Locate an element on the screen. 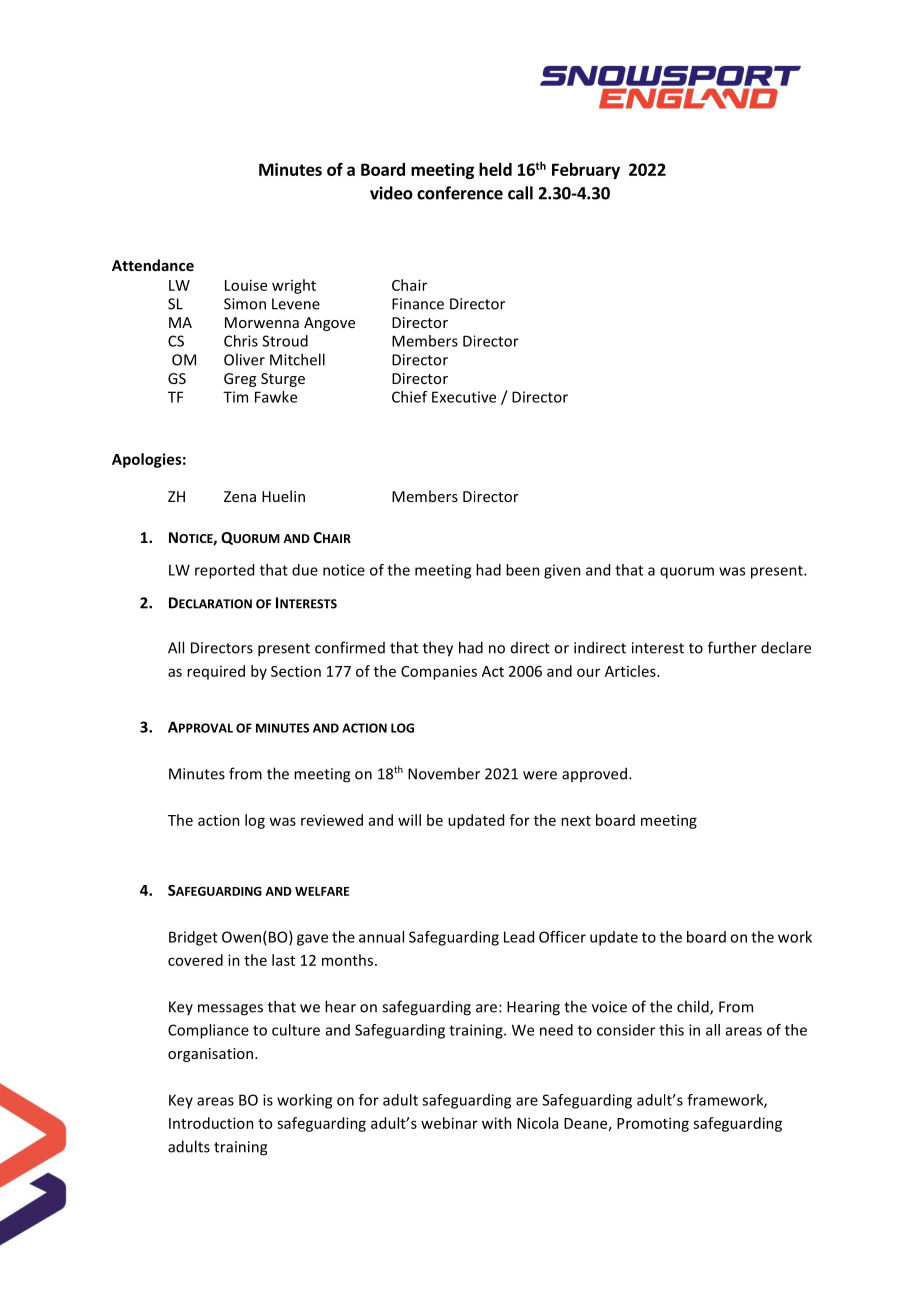 The width and height of the screenshot is (924, 1308). Louise is located at coordinates (246, 285).
